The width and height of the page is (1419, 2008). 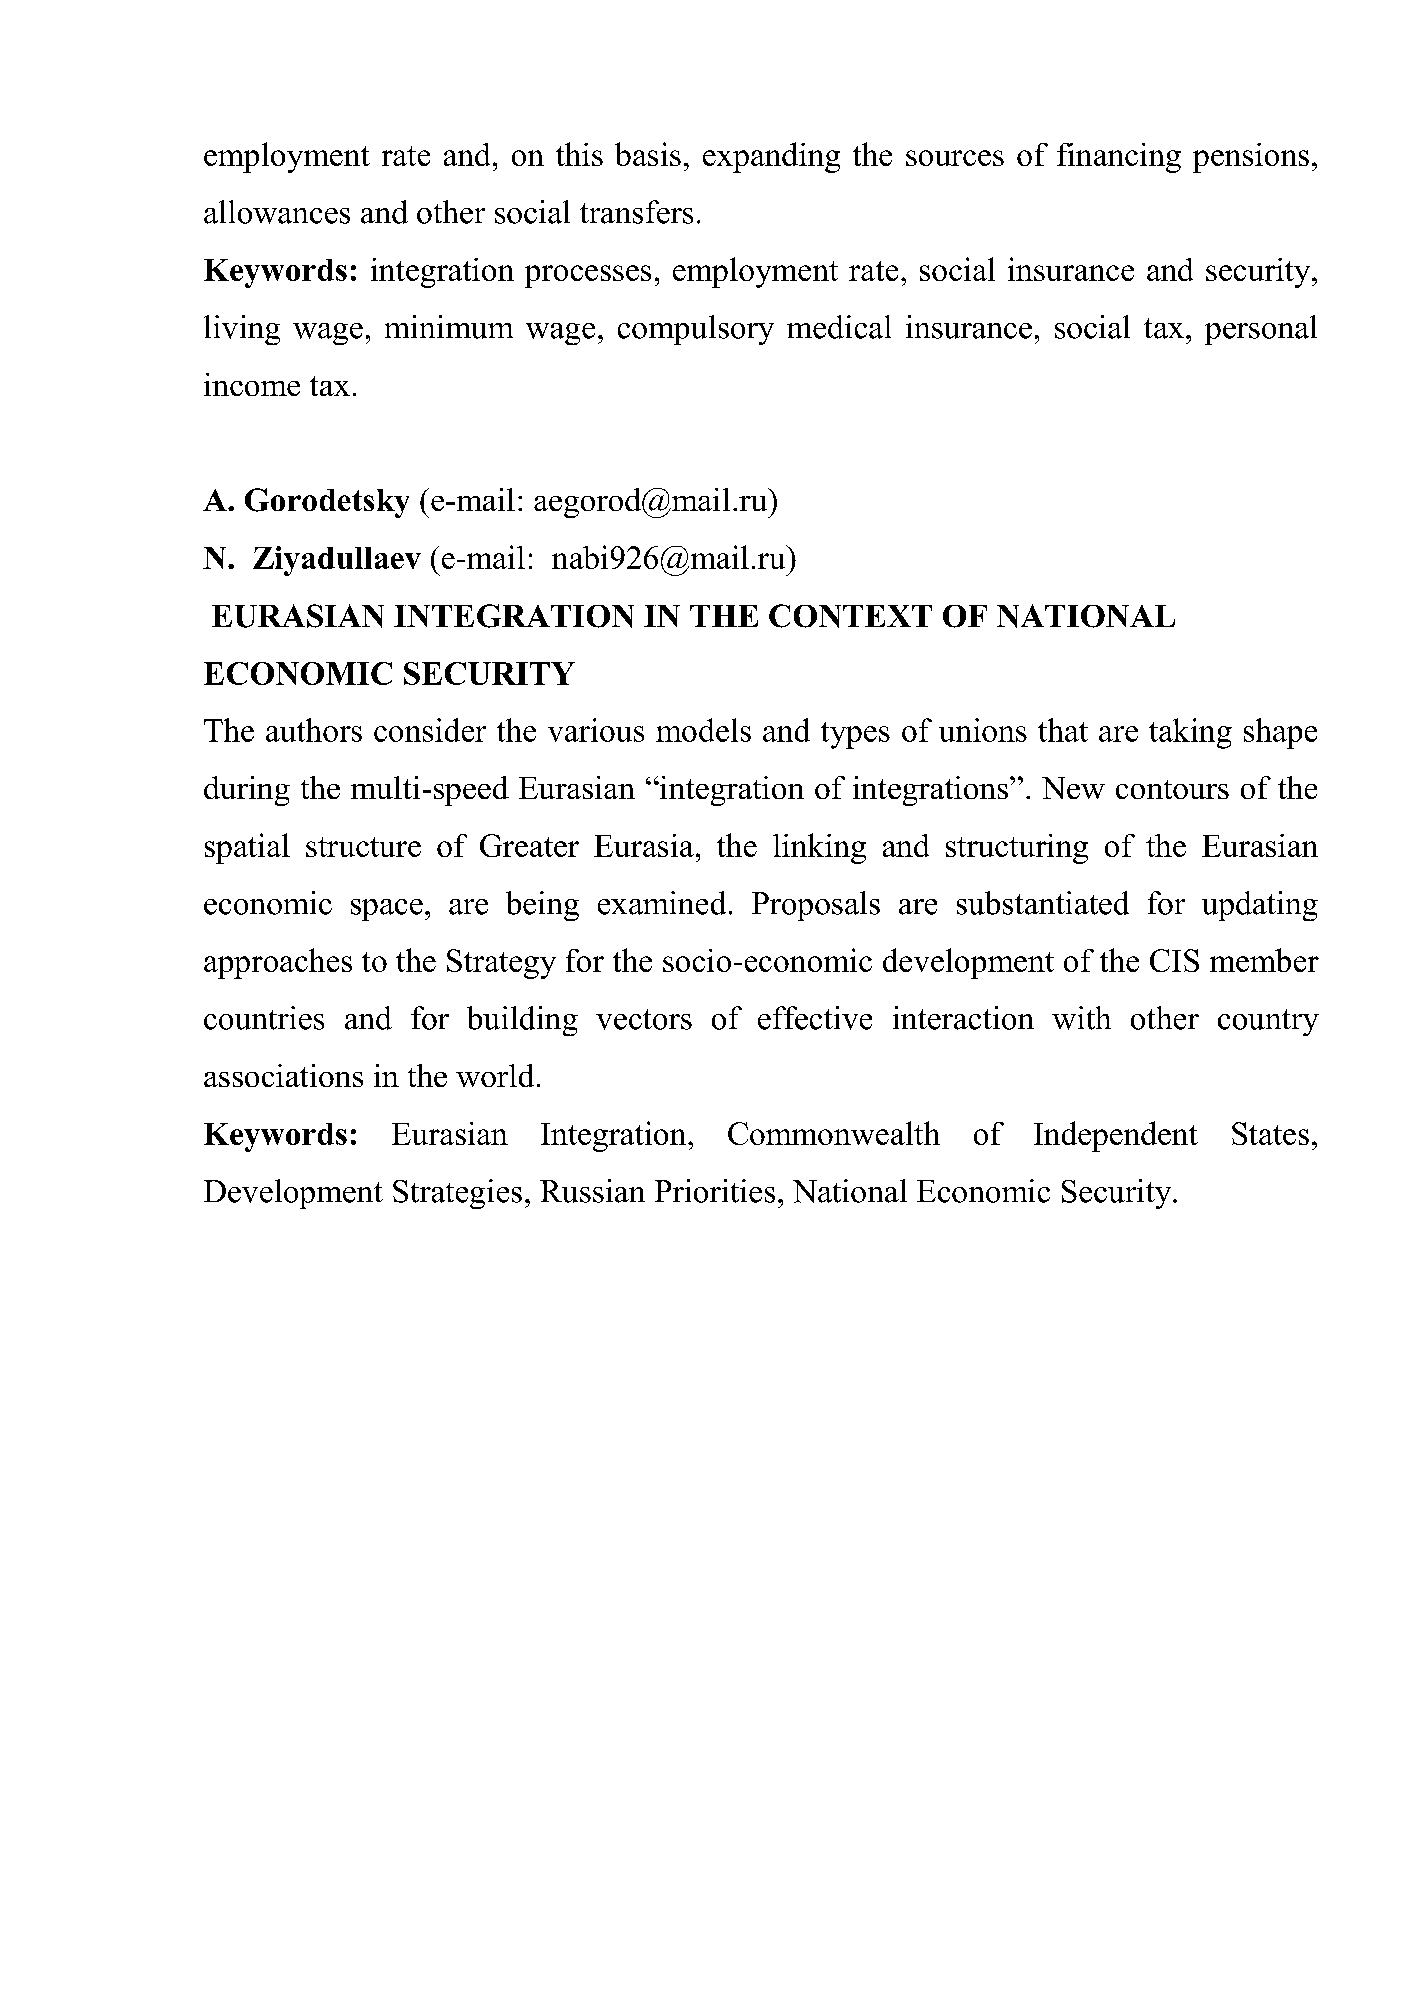 I want to click on personal, so click(x=1261, y=330).
